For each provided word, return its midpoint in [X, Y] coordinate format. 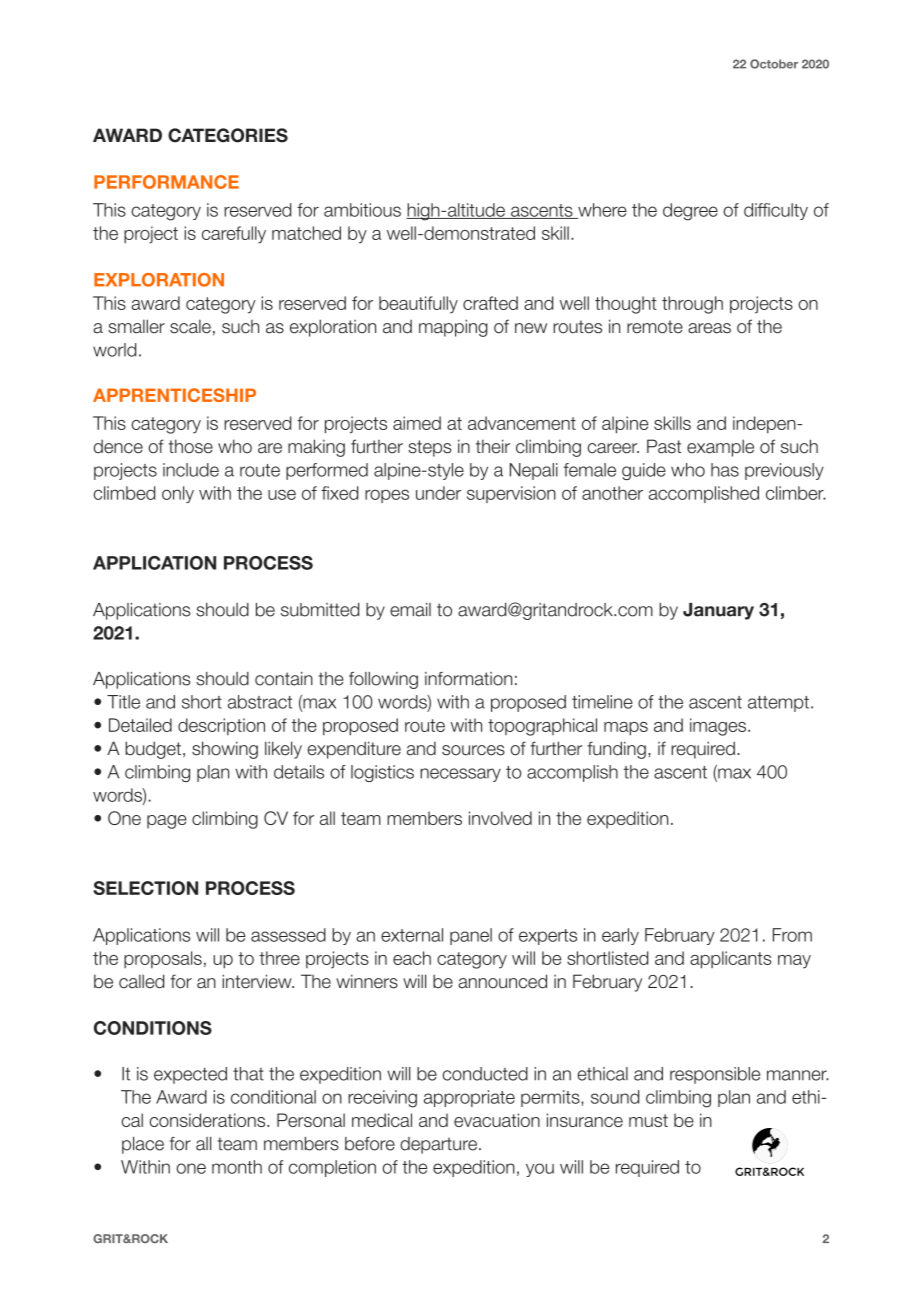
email [410, 610]
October [774, 64]
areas [709, 328]
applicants [730, 960]
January [718, 611]
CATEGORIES [228, 135]
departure [438, 1145]
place [143, 1145]
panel [471, 936]
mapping [453, 328]
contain [284, 679]
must [648, 1120]
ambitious [362, 210]
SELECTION [145, 888]
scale [190, 326]
